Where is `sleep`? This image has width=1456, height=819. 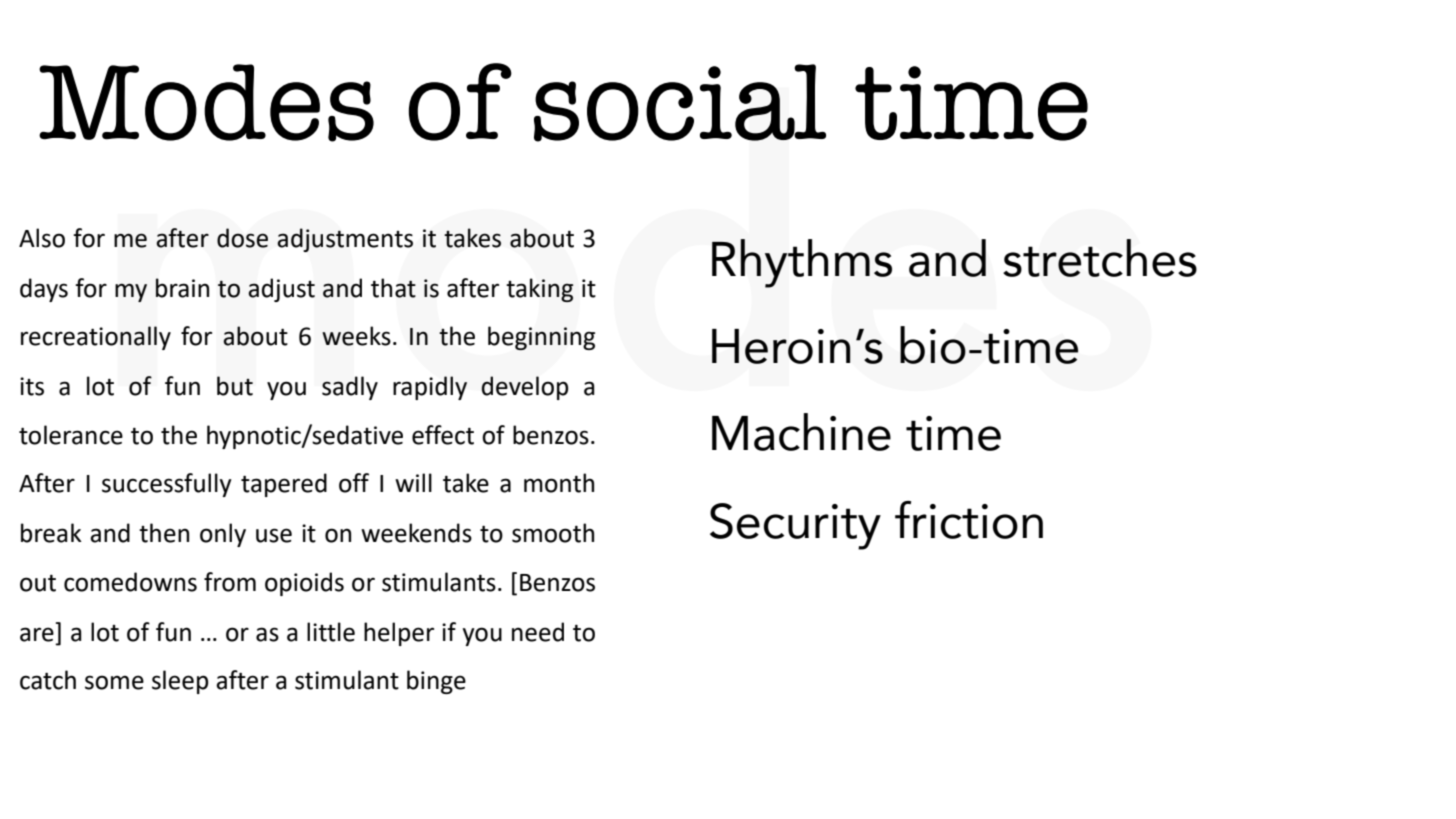 sleep is located at coordinates (180, 682).
